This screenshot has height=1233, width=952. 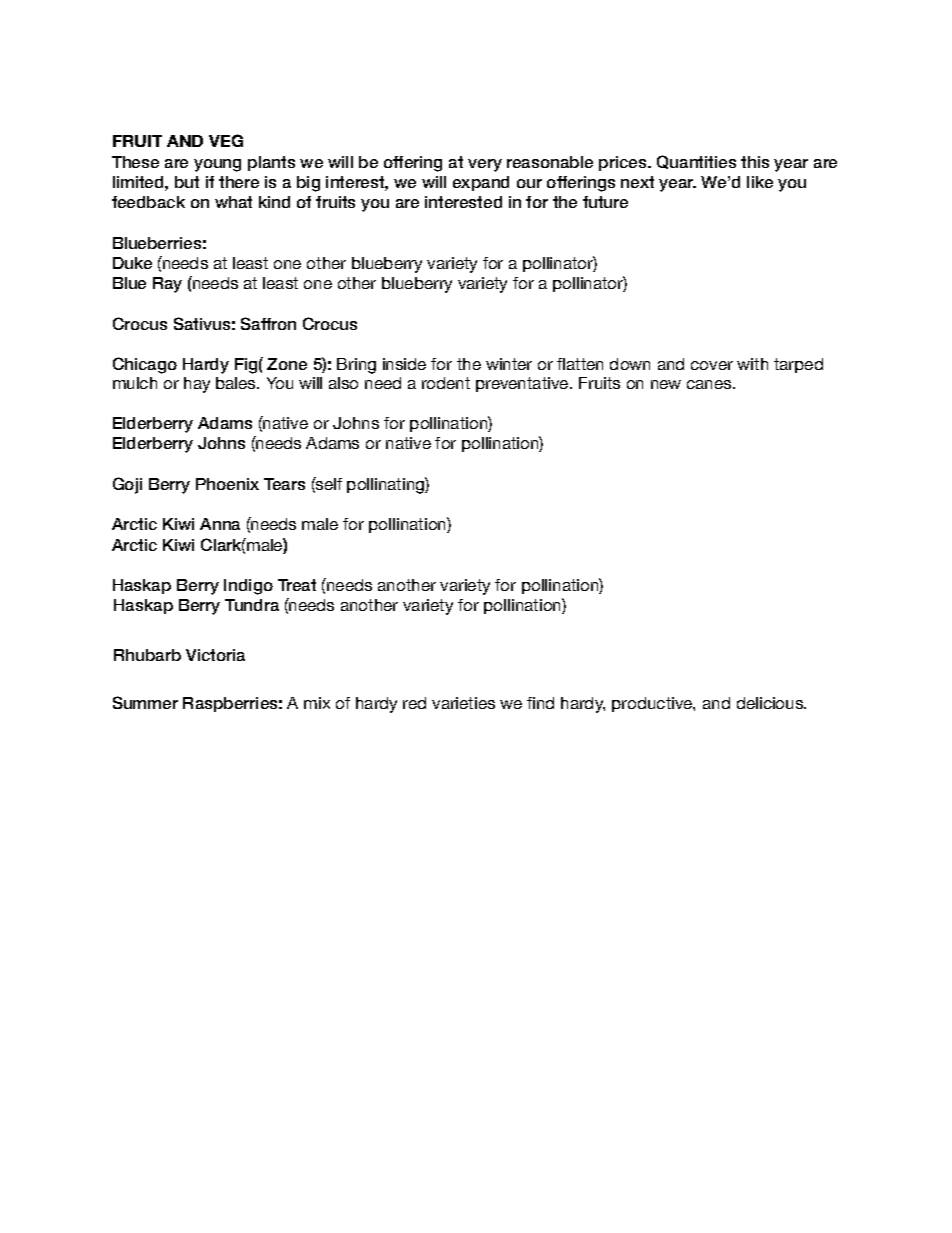 What do you see at coordinates (463, 703) in the screenshot?
I see `varieties` at bounding box center [463, 703].
